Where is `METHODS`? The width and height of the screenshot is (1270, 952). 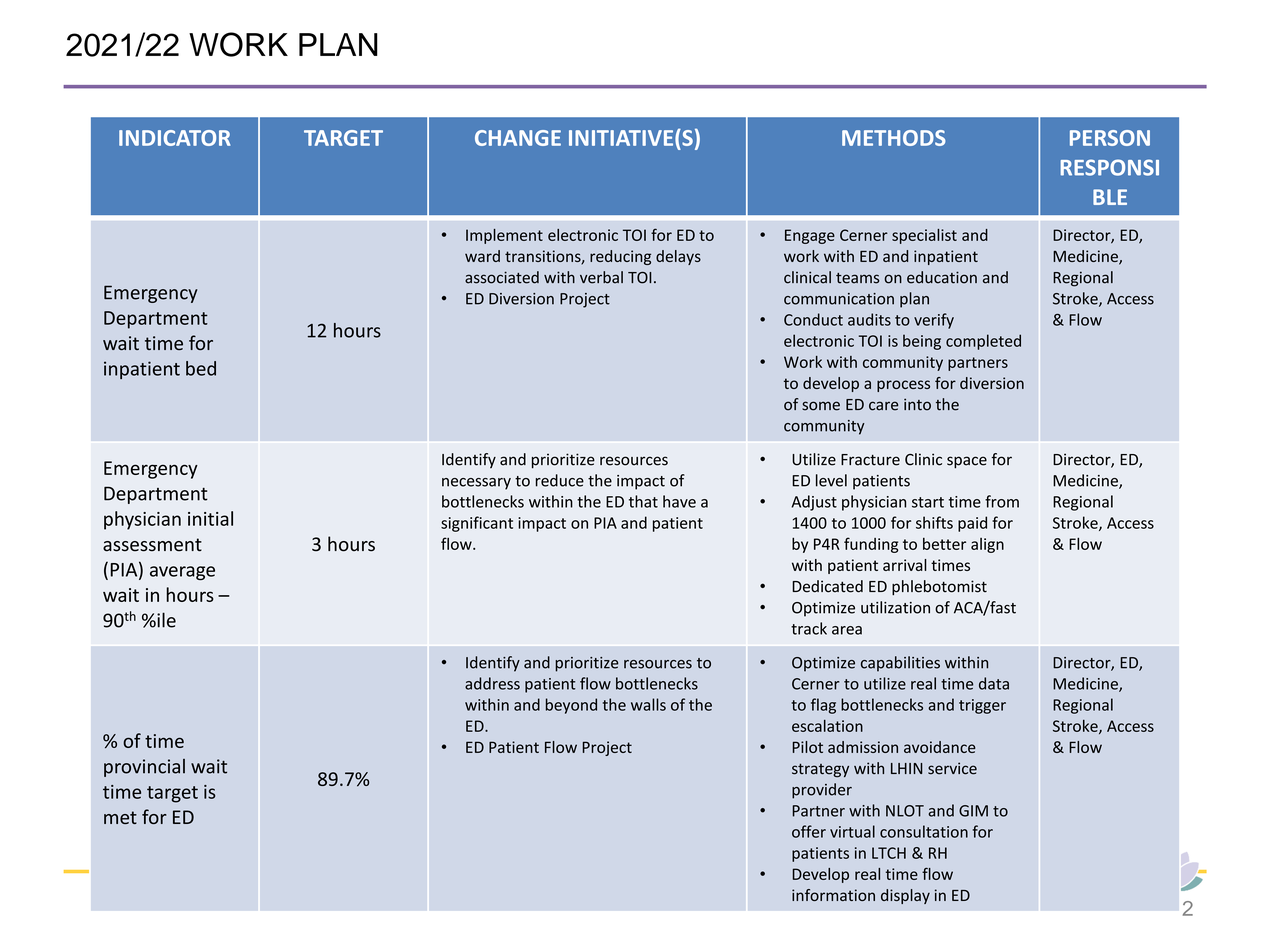 METHODS is located at coordinates (894, 138).
